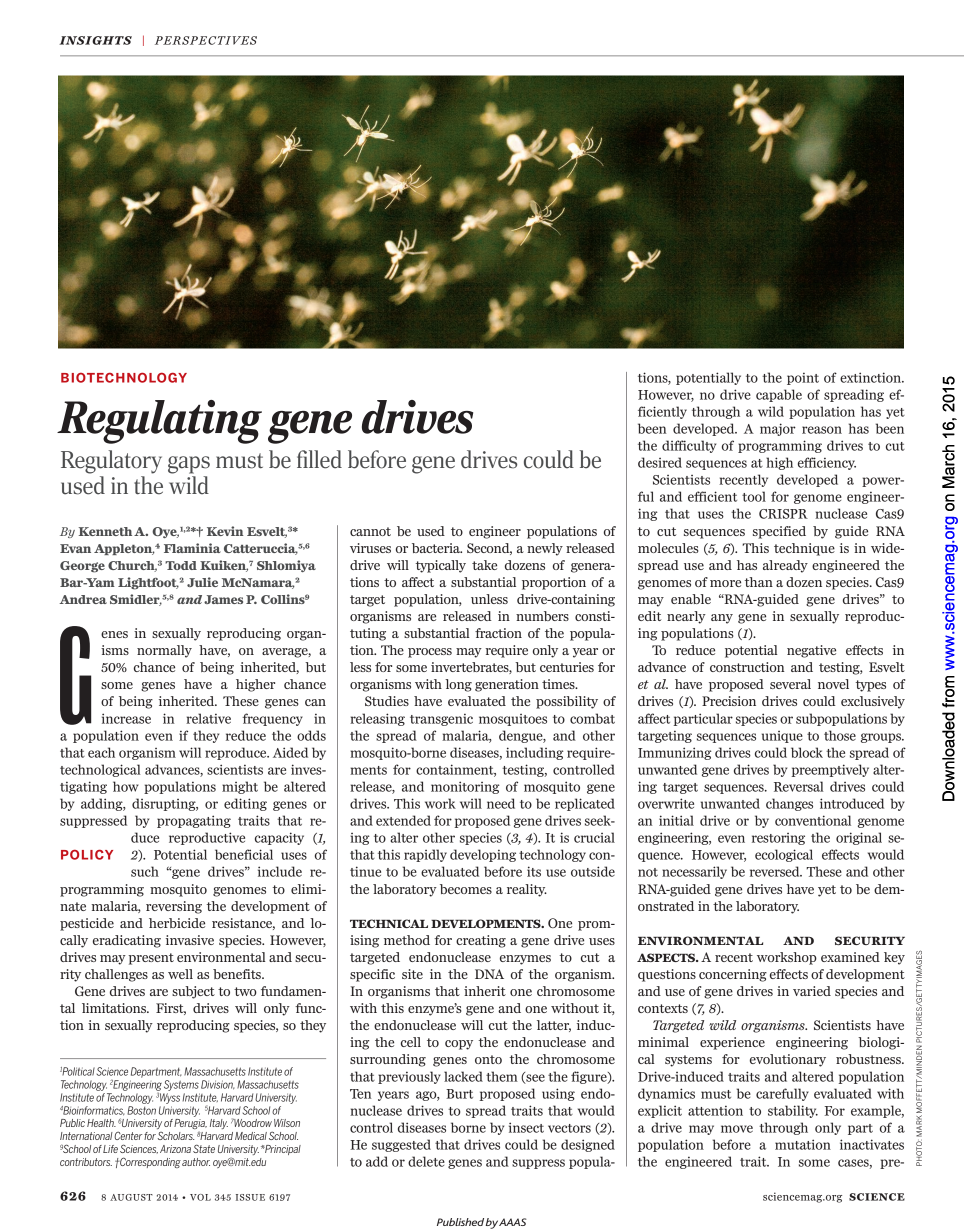 The image size is (964, 1232). I want to click on numbers, so click(542, 616).
